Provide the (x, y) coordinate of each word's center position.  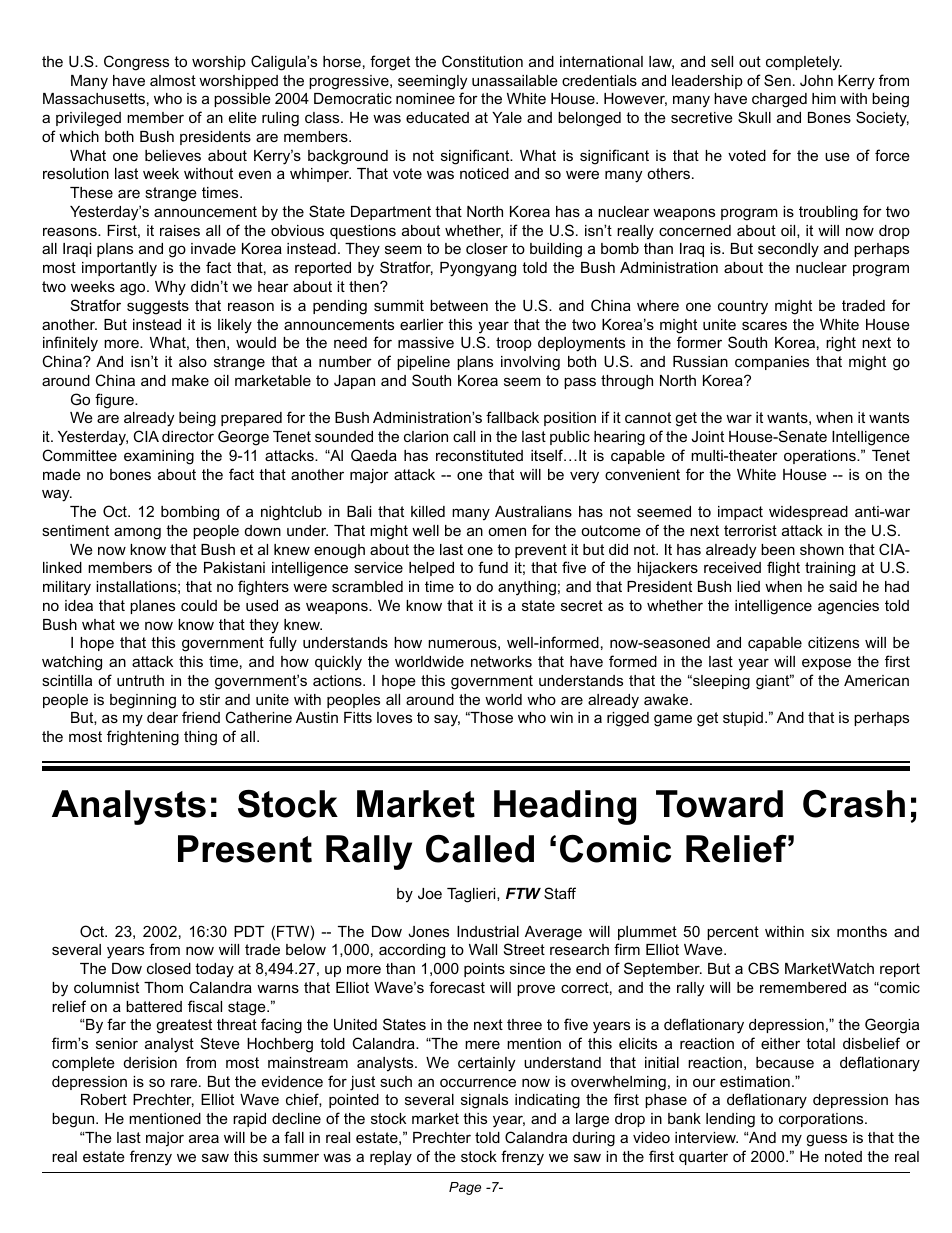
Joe (430, 893)
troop (514, 344)
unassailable (515, 80)
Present (245, 849)
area (204, 1138)
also (193, 361)
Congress (136, 63)
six (820, 931)
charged (779, 100)
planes (152, 607)
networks (501, 661)
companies (772, 363)
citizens (833, 642)
